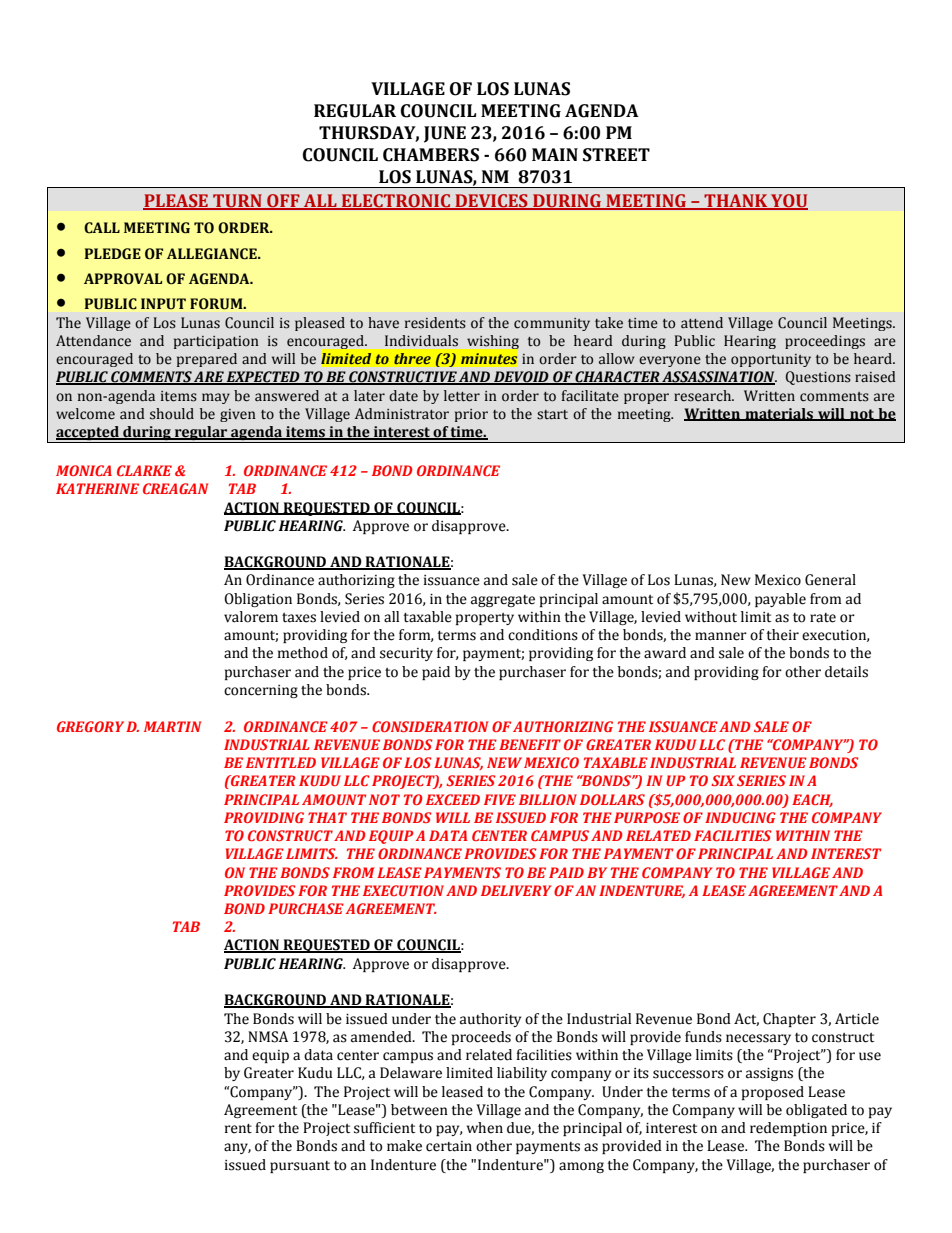 This screenshot has width=952, height=1233. What do you see at coordinates (782, 635) in the screenshot?
I see `their` at bounding box center [782, 635].
